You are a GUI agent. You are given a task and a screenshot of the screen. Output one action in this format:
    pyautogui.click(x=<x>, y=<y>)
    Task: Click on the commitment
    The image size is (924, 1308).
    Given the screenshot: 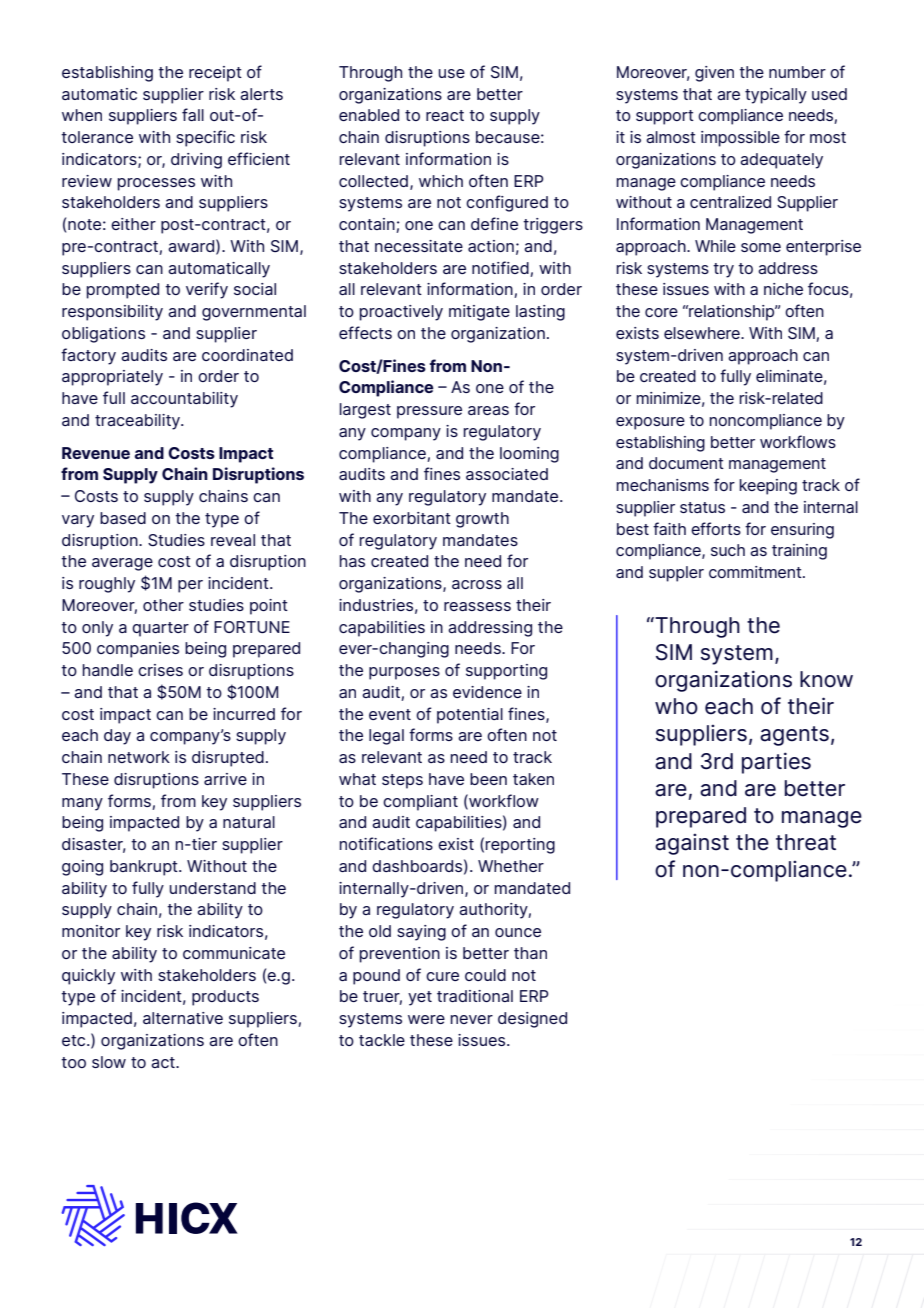 What is the action you would take?
    pyautogui.click(x=756, y=572)
